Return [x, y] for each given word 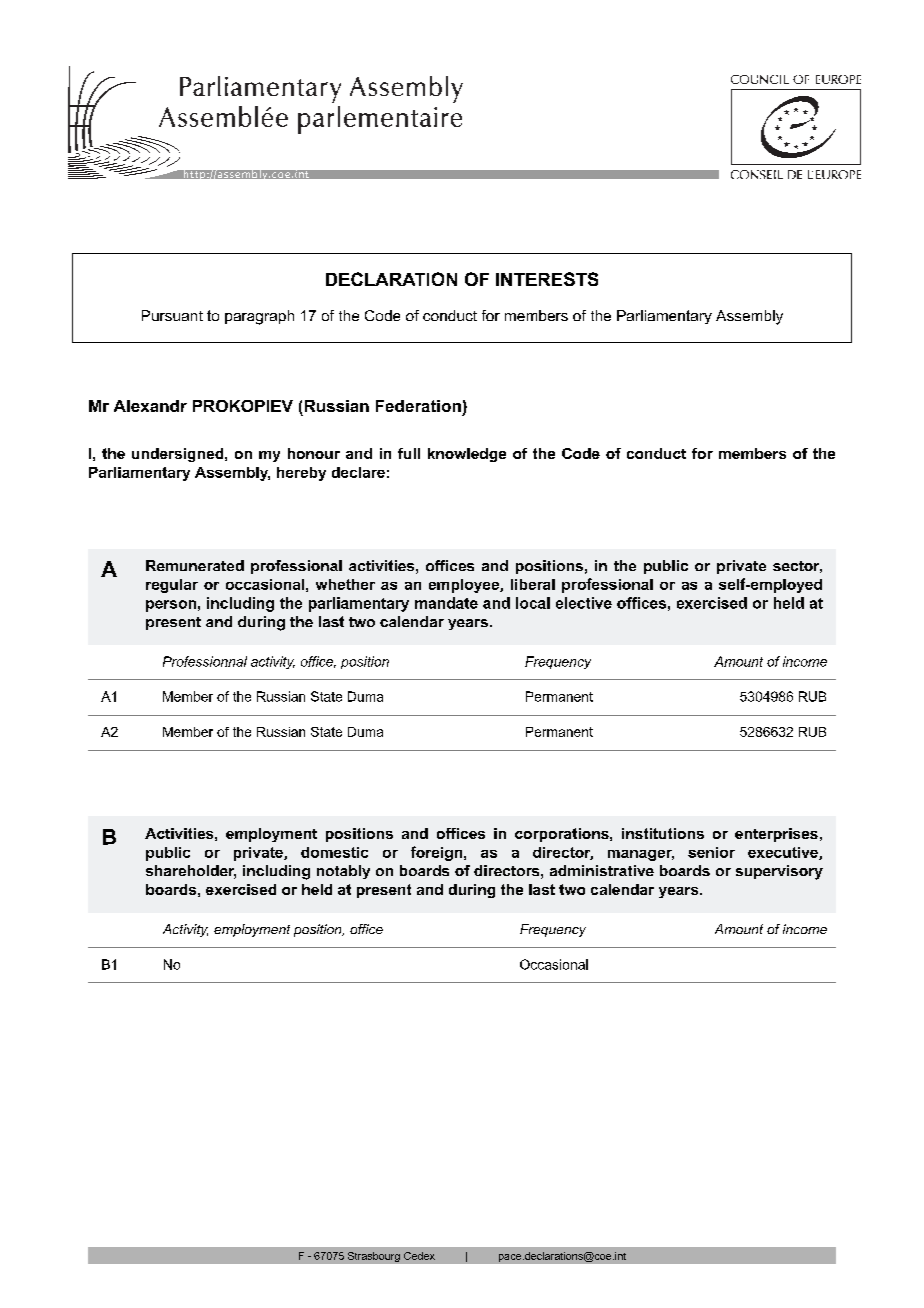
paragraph [259, 317]
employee [465, 586]
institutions [663, 833]
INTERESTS [547, 279]
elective [584, 603]
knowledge [467, 455]
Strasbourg [374, 1257]
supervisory [779, 872]
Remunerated [195, 565]
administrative [602, 870]
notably [343, 872]
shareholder [191, 872]
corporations [563, 835]
